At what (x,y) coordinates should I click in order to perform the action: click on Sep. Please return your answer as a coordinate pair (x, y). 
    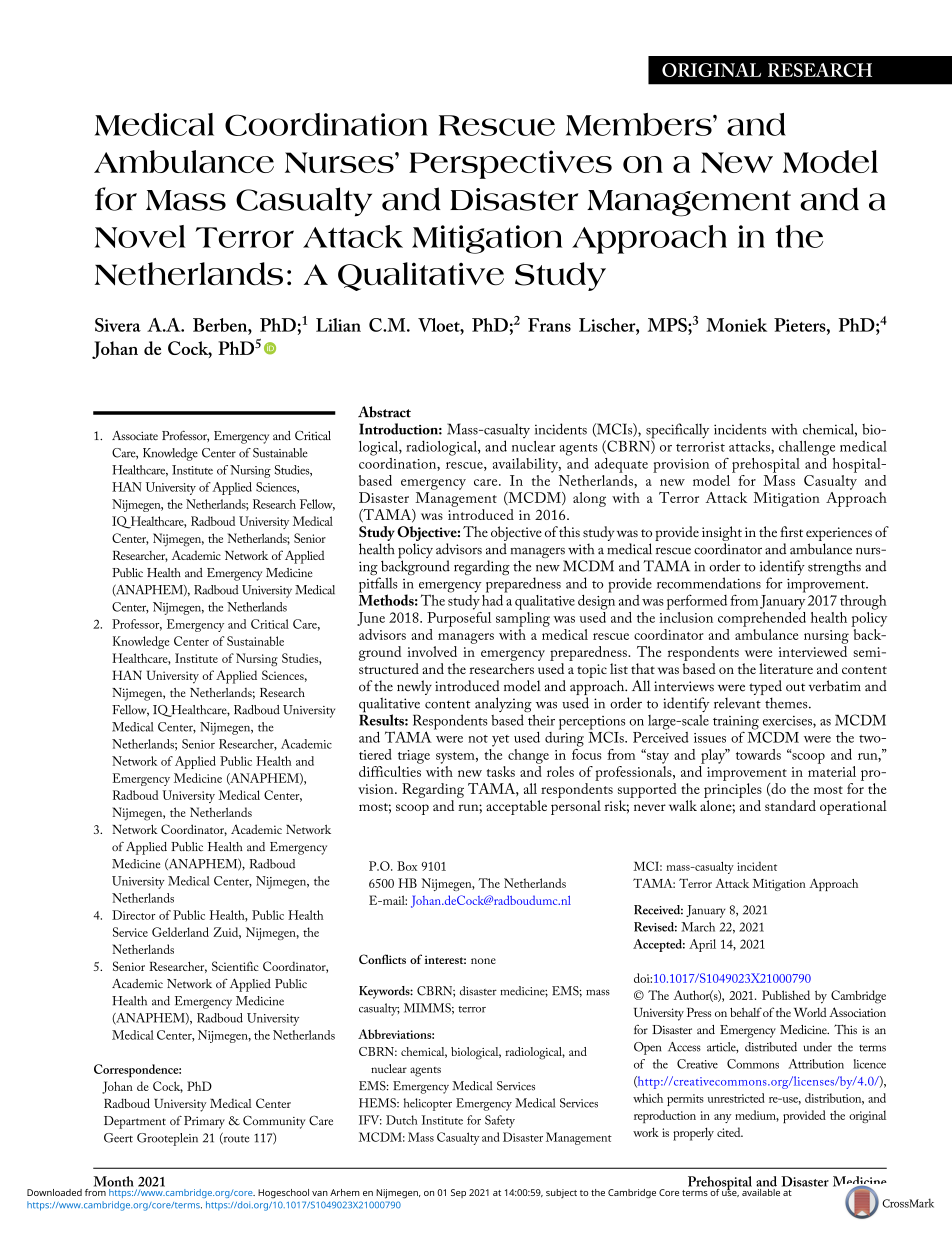
    Looking at the image, I should click on (458, 1193).
